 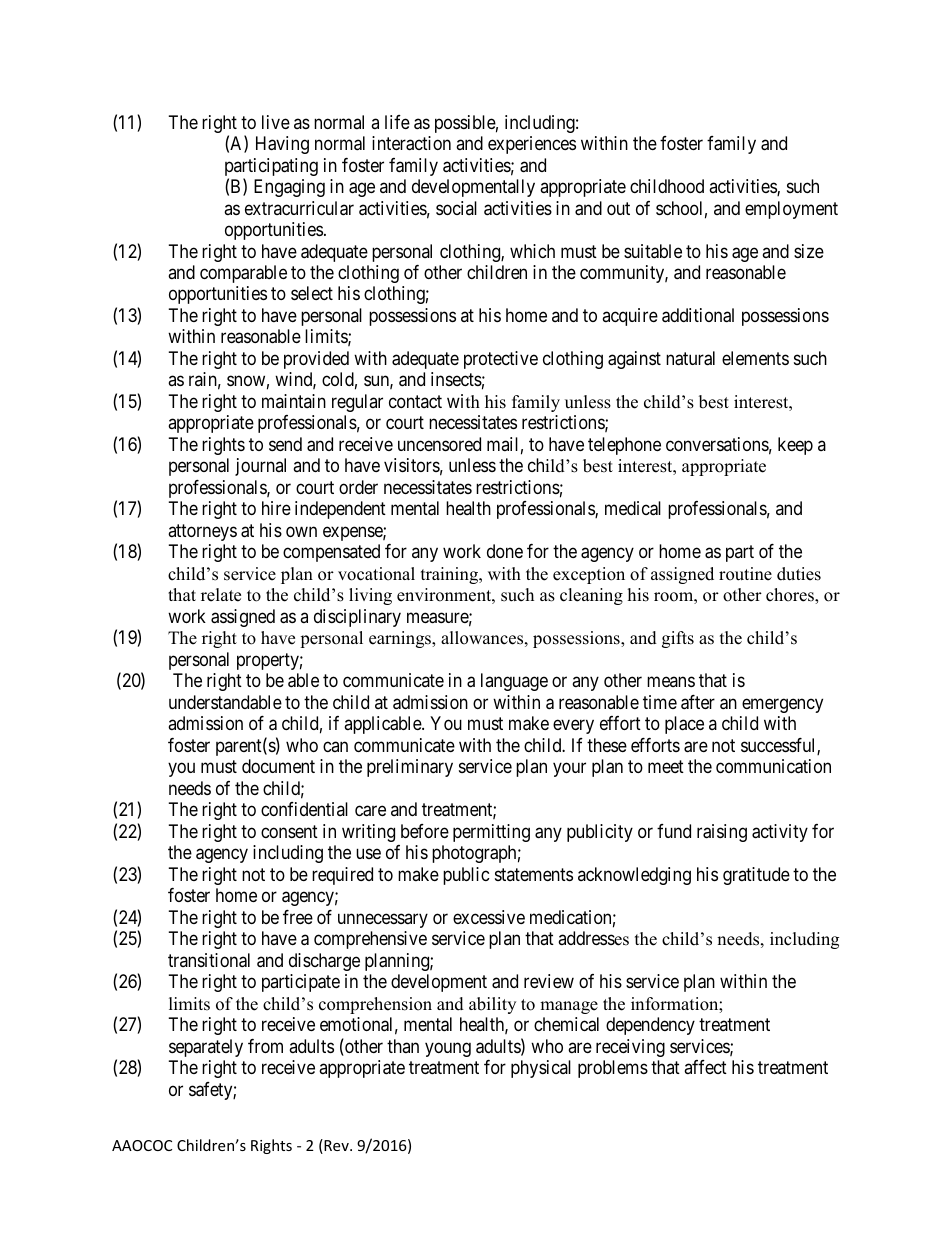 What do you see at coordinates (791, 210) in the screenshot?
I see `employment` at bounding box center [791, 210].
